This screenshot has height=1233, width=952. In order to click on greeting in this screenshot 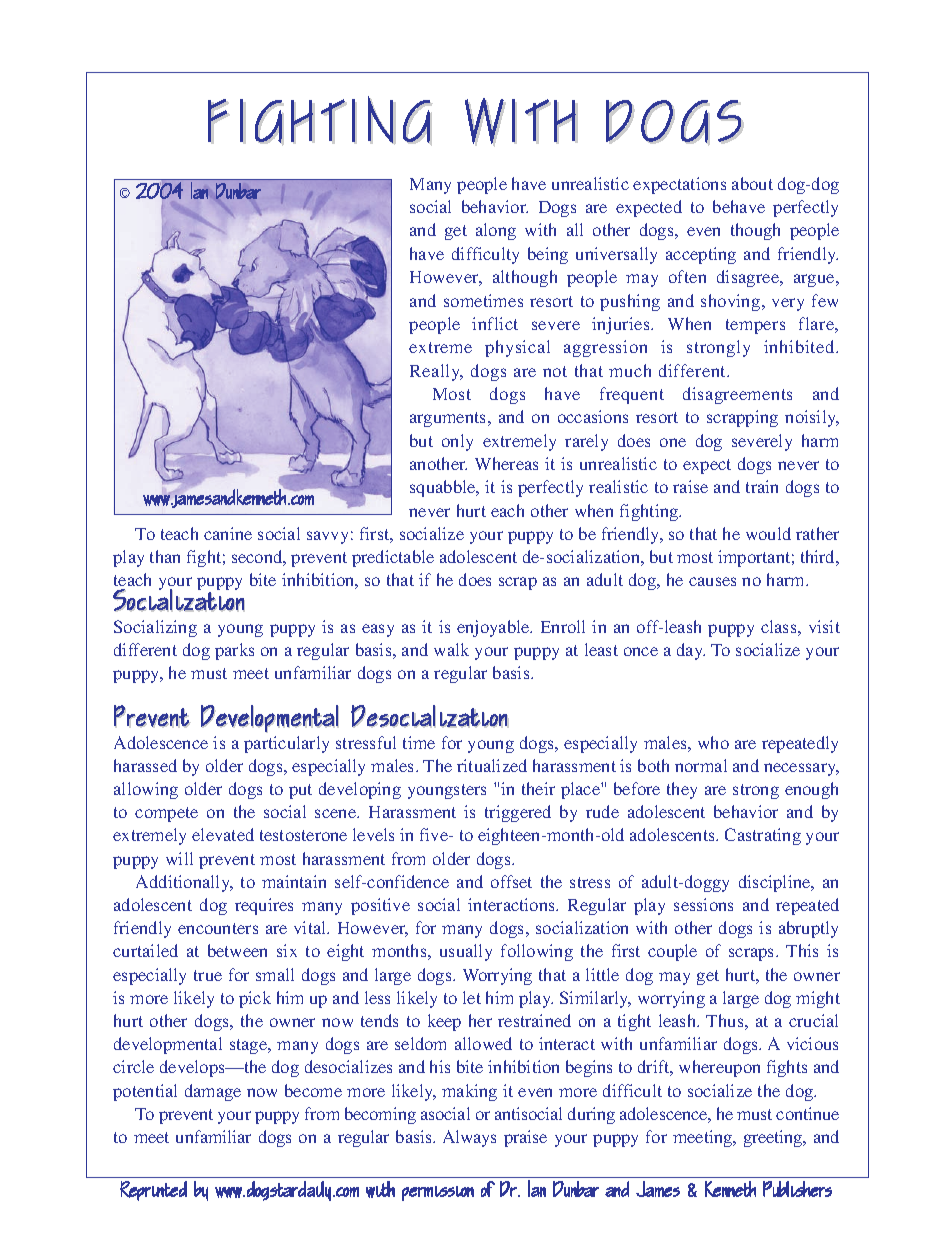, I will do `click(774, 1138)`.
